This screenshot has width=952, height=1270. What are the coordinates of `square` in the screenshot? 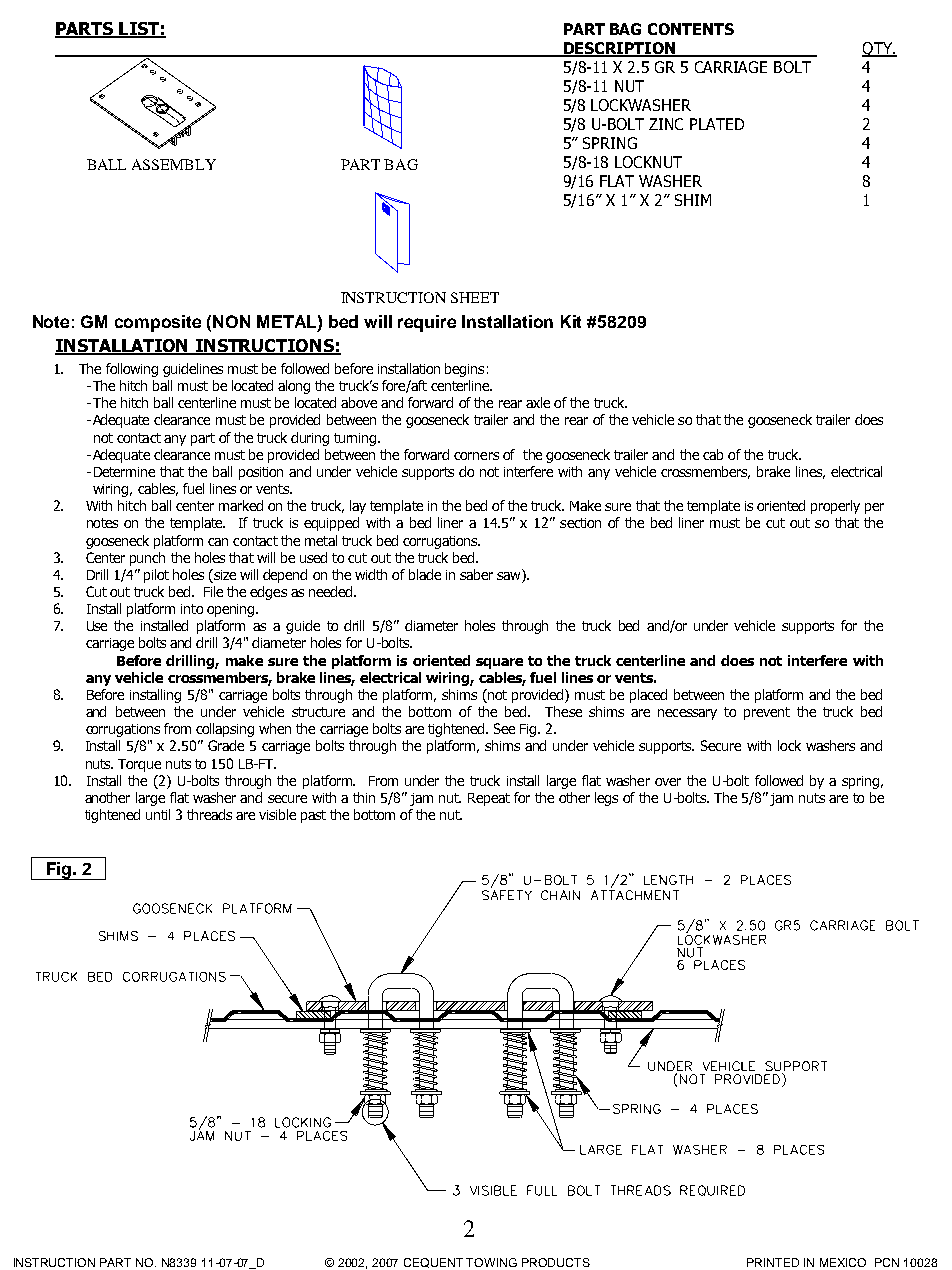 It's located at (499, 663).
